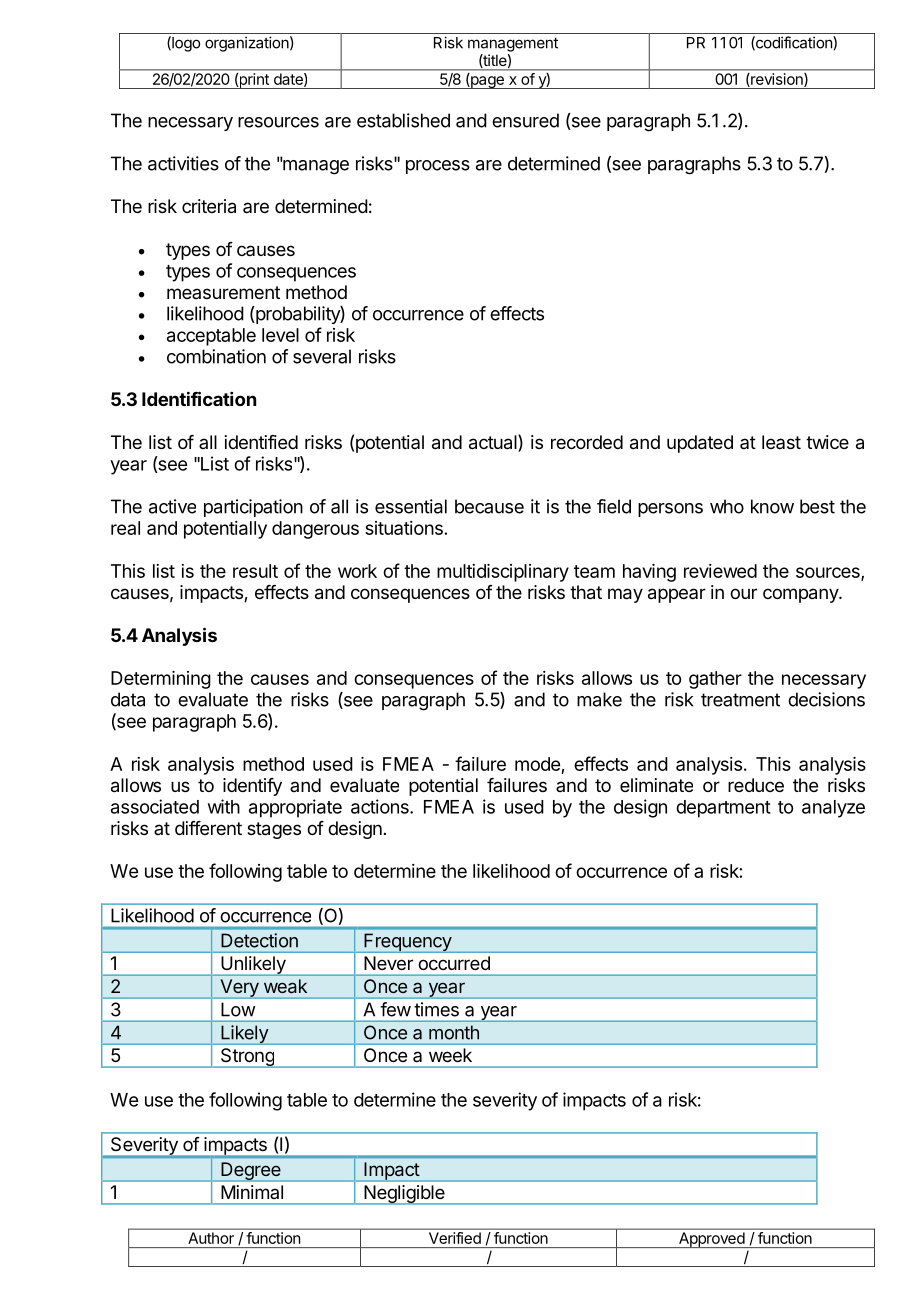 This screenshot has width=924, height=1308. Describe the element at coordinates (183, 163) in the screenshot. I see `activities` at that location.
